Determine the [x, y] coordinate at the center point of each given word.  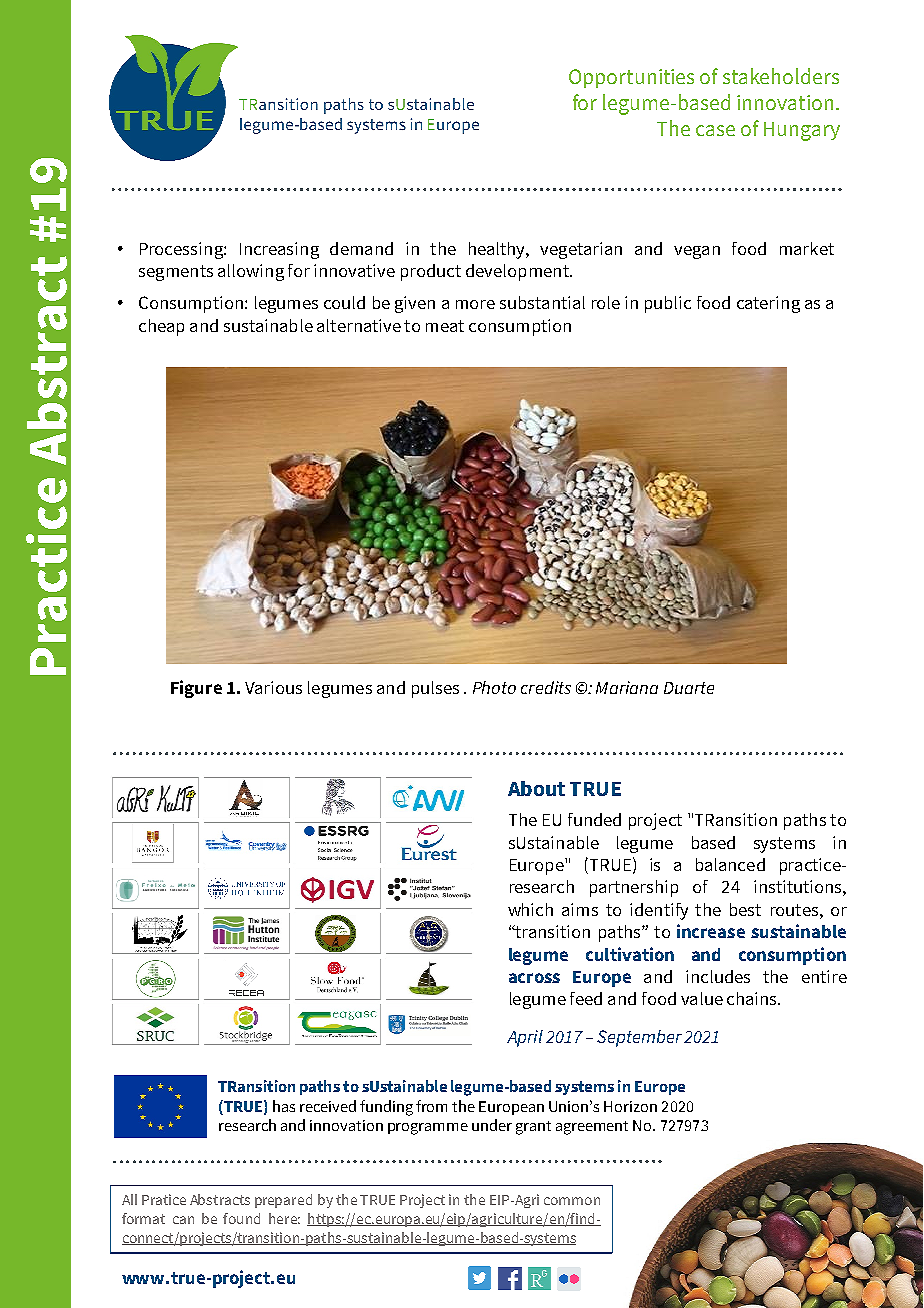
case [715, 130]
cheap [161, 327]
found [241, 1218]
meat [445, 326]
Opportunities [631, 78]
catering [768, 304]
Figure [196, 689]
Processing [182, 250]
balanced [730, 864]
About [536, 788]
